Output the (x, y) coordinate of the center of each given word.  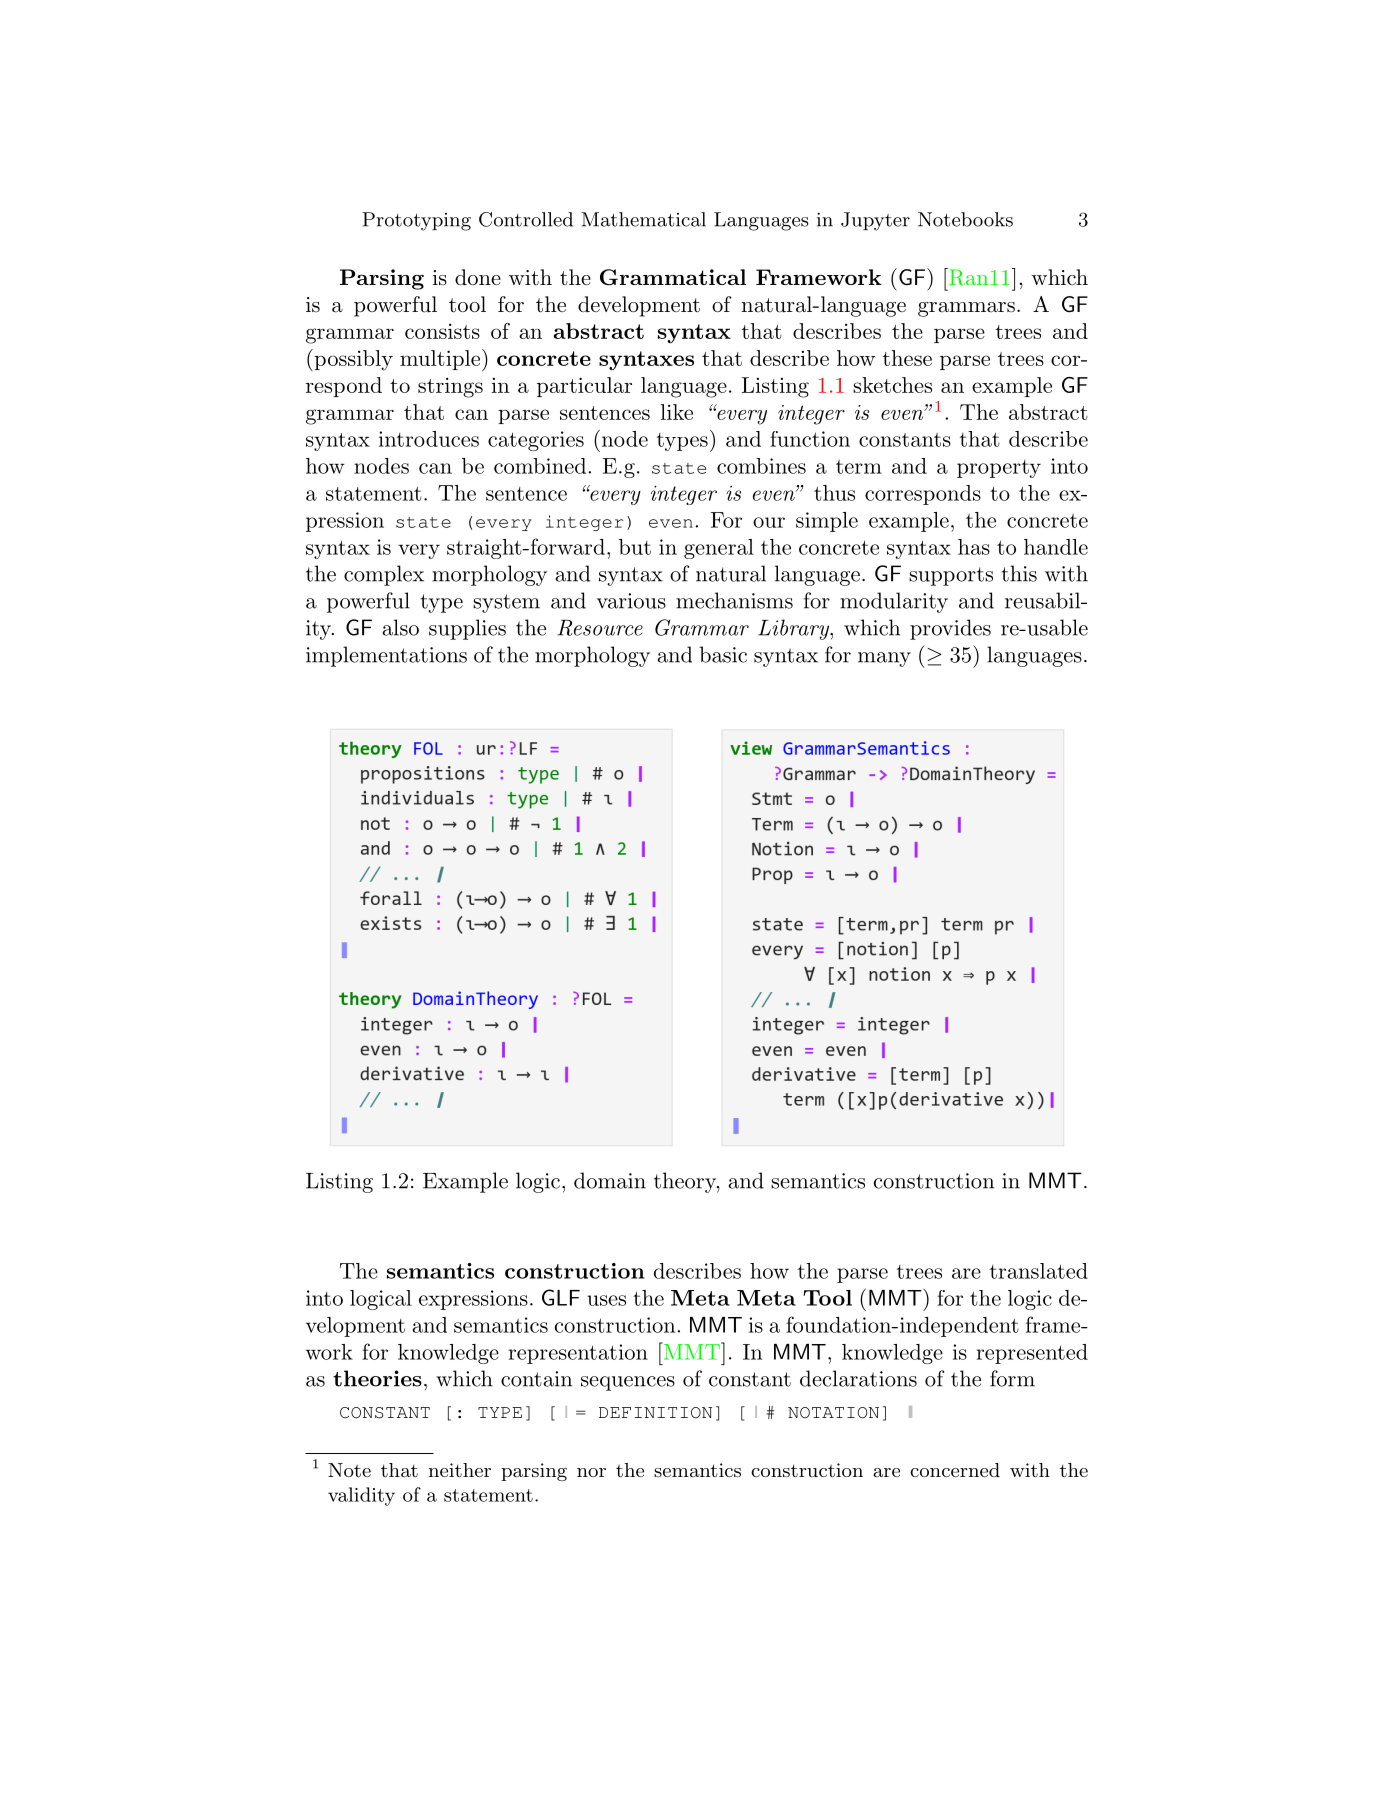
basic (723, 654)
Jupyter (875, 221)
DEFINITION (655, 1413)
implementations (386, 656)
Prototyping (416, 221)
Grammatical (673, 277)
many (884, 659)
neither (460, 1470)
